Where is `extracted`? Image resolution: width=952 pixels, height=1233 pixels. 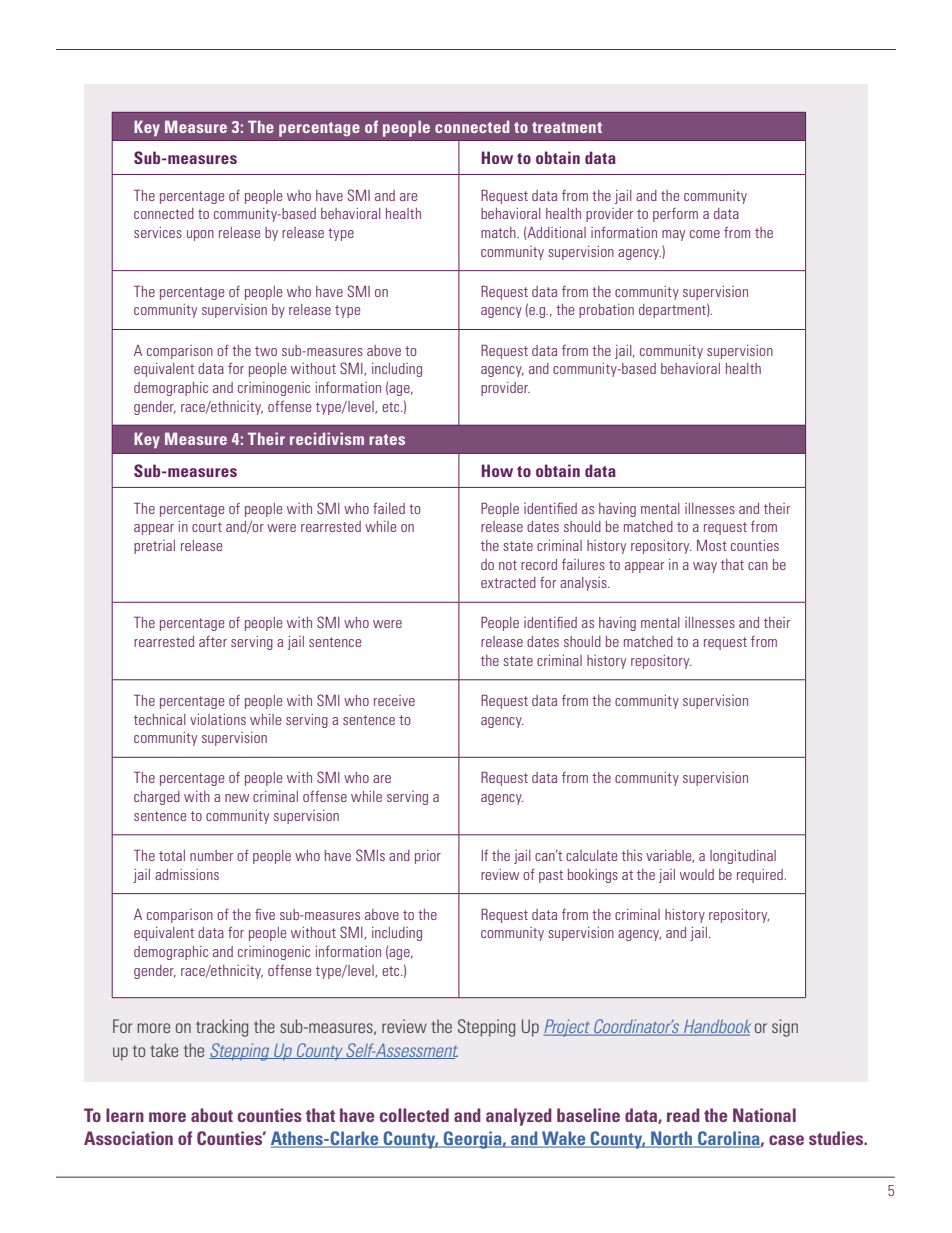 extracted is located at coordinates (508, 582).
